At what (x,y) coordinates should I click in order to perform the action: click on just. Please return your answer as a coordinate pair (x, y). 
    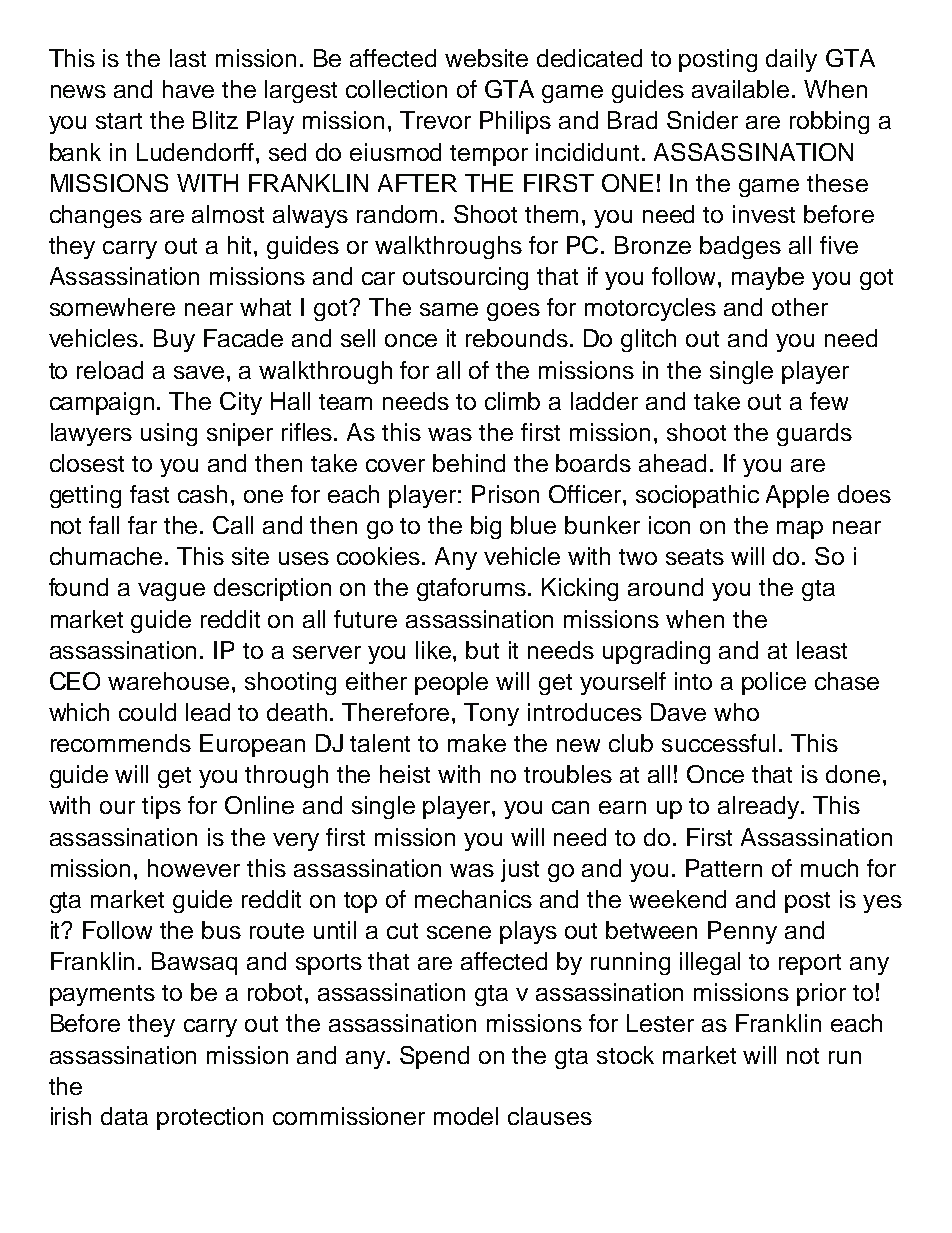
    Looking at the image, I should click on (520, 870).
